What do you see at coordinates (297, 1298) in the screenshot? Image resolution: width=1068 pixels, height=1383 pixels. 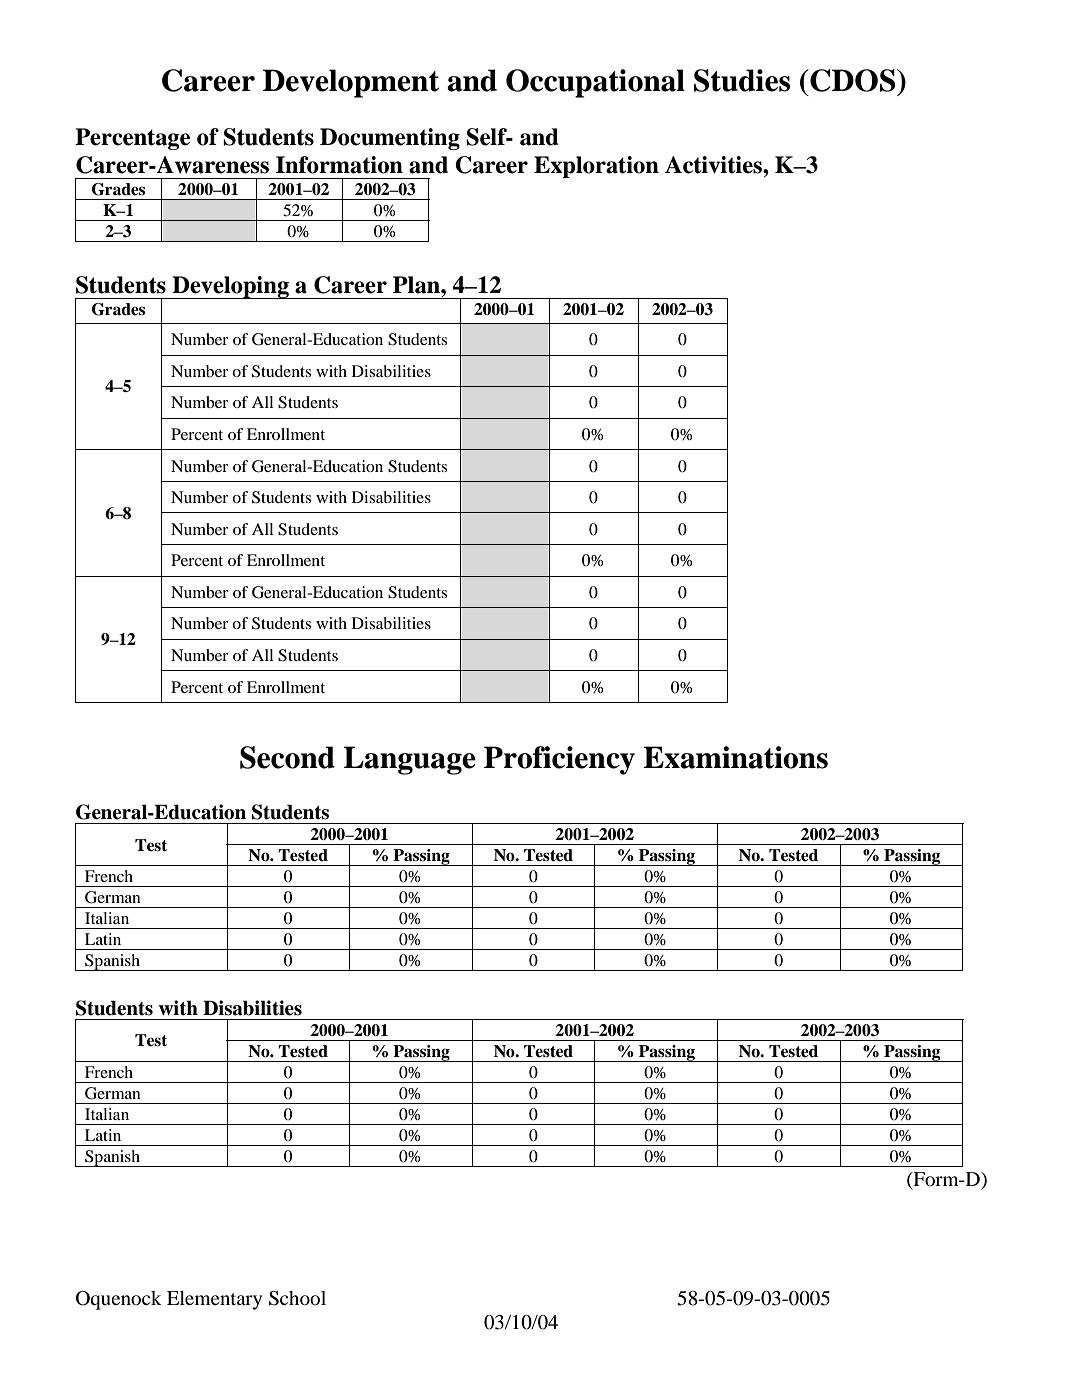 I see `School` at bounding box center [297, 1298].
